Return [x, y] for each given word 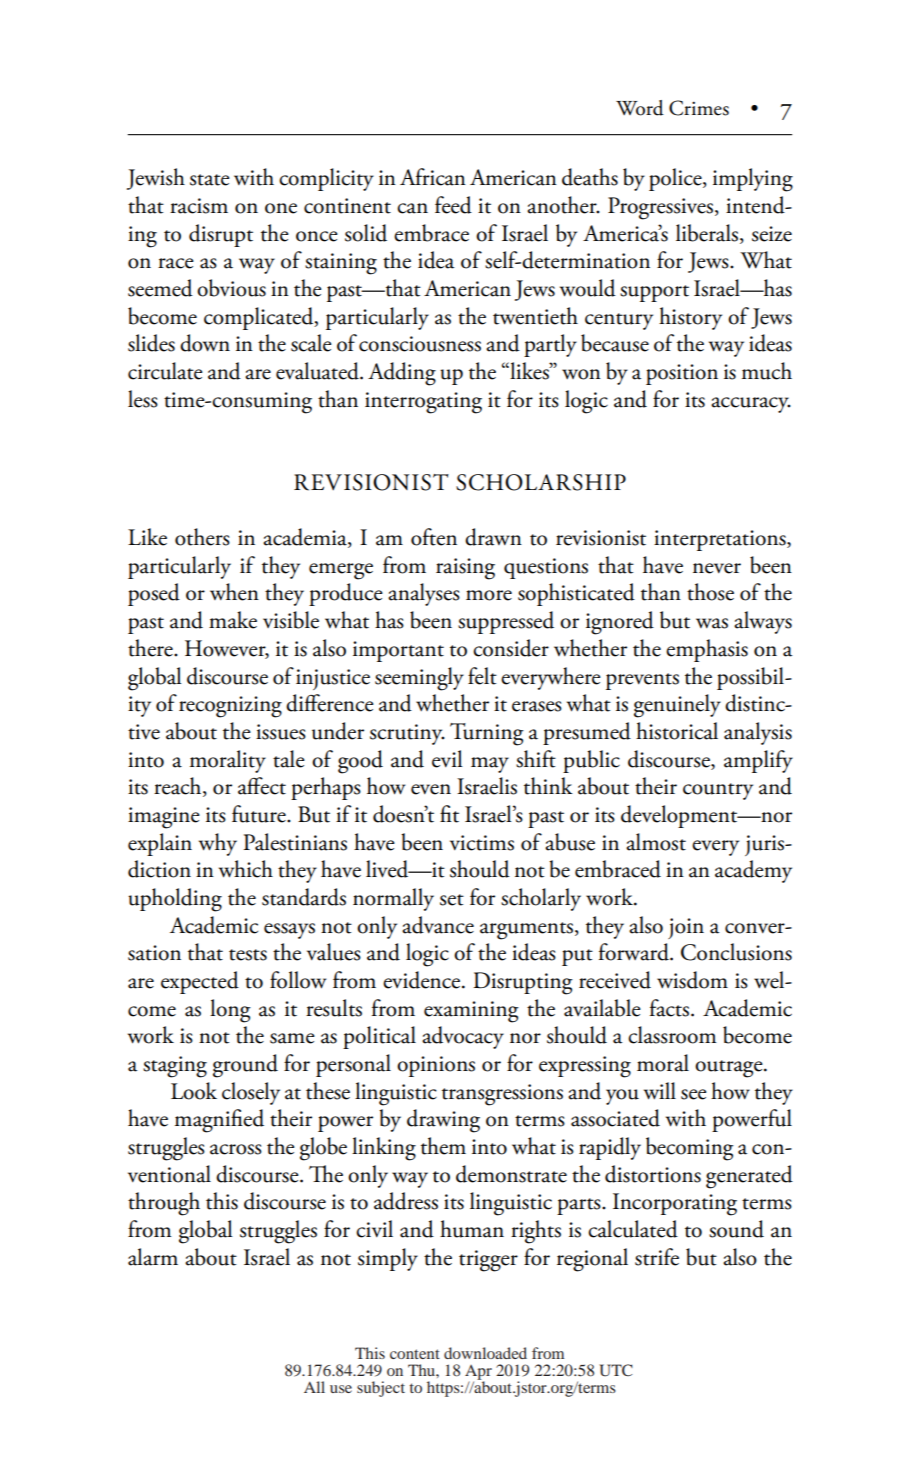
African [433, 177]
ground [245, 1066]
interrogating [423, 403]
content [415, 1354]
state [209, 180]
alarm [153, 1257]
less [143, 399]
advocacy [463, 1037]
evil [447, 759]
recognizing [230, 707]
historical [677, 731]
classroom [672, 1035]
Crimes [699, 108]
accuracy [751, 405]
